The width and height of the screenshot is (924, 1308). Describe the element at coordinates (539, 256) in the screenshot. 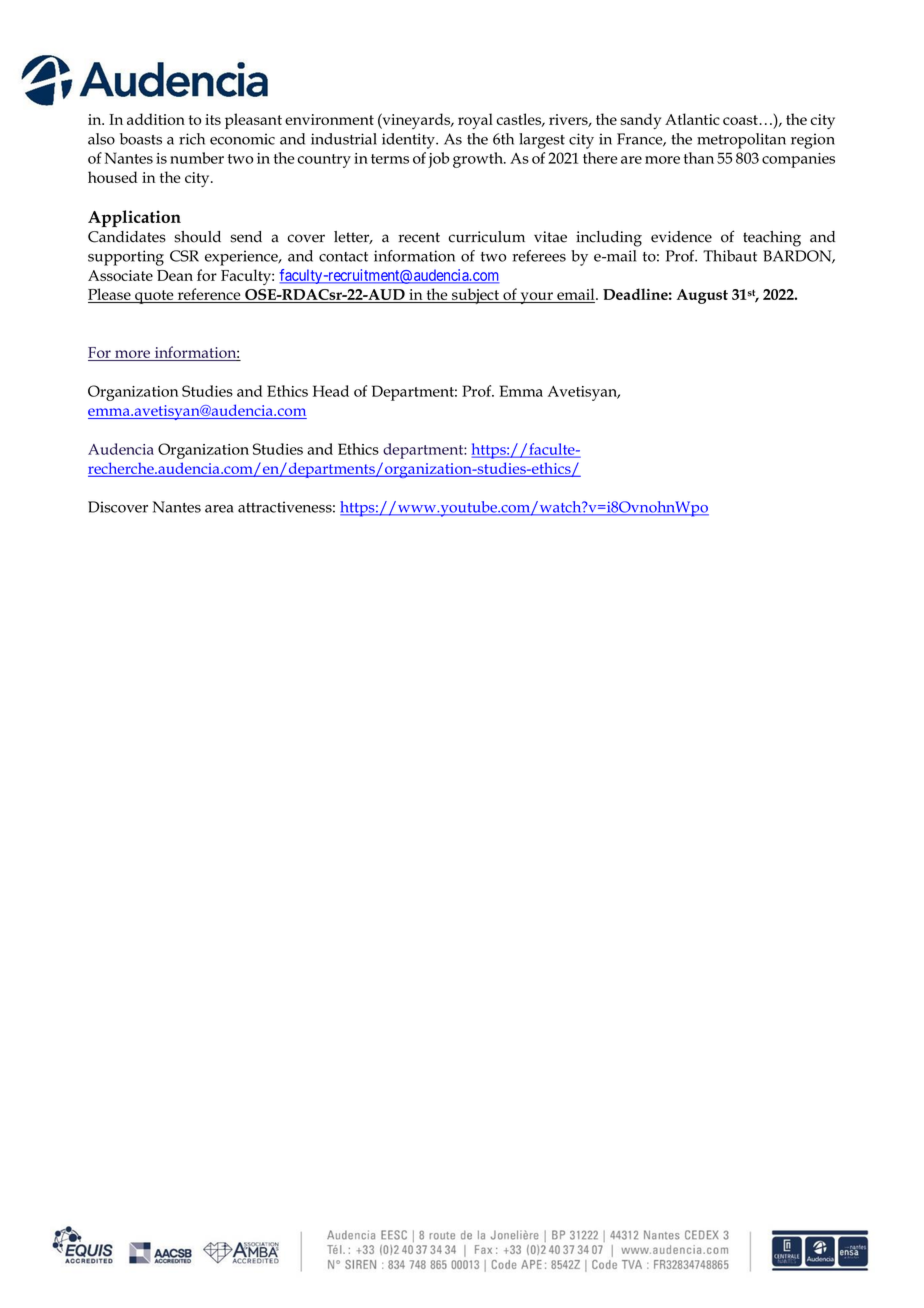

I see `referees` at that location.
